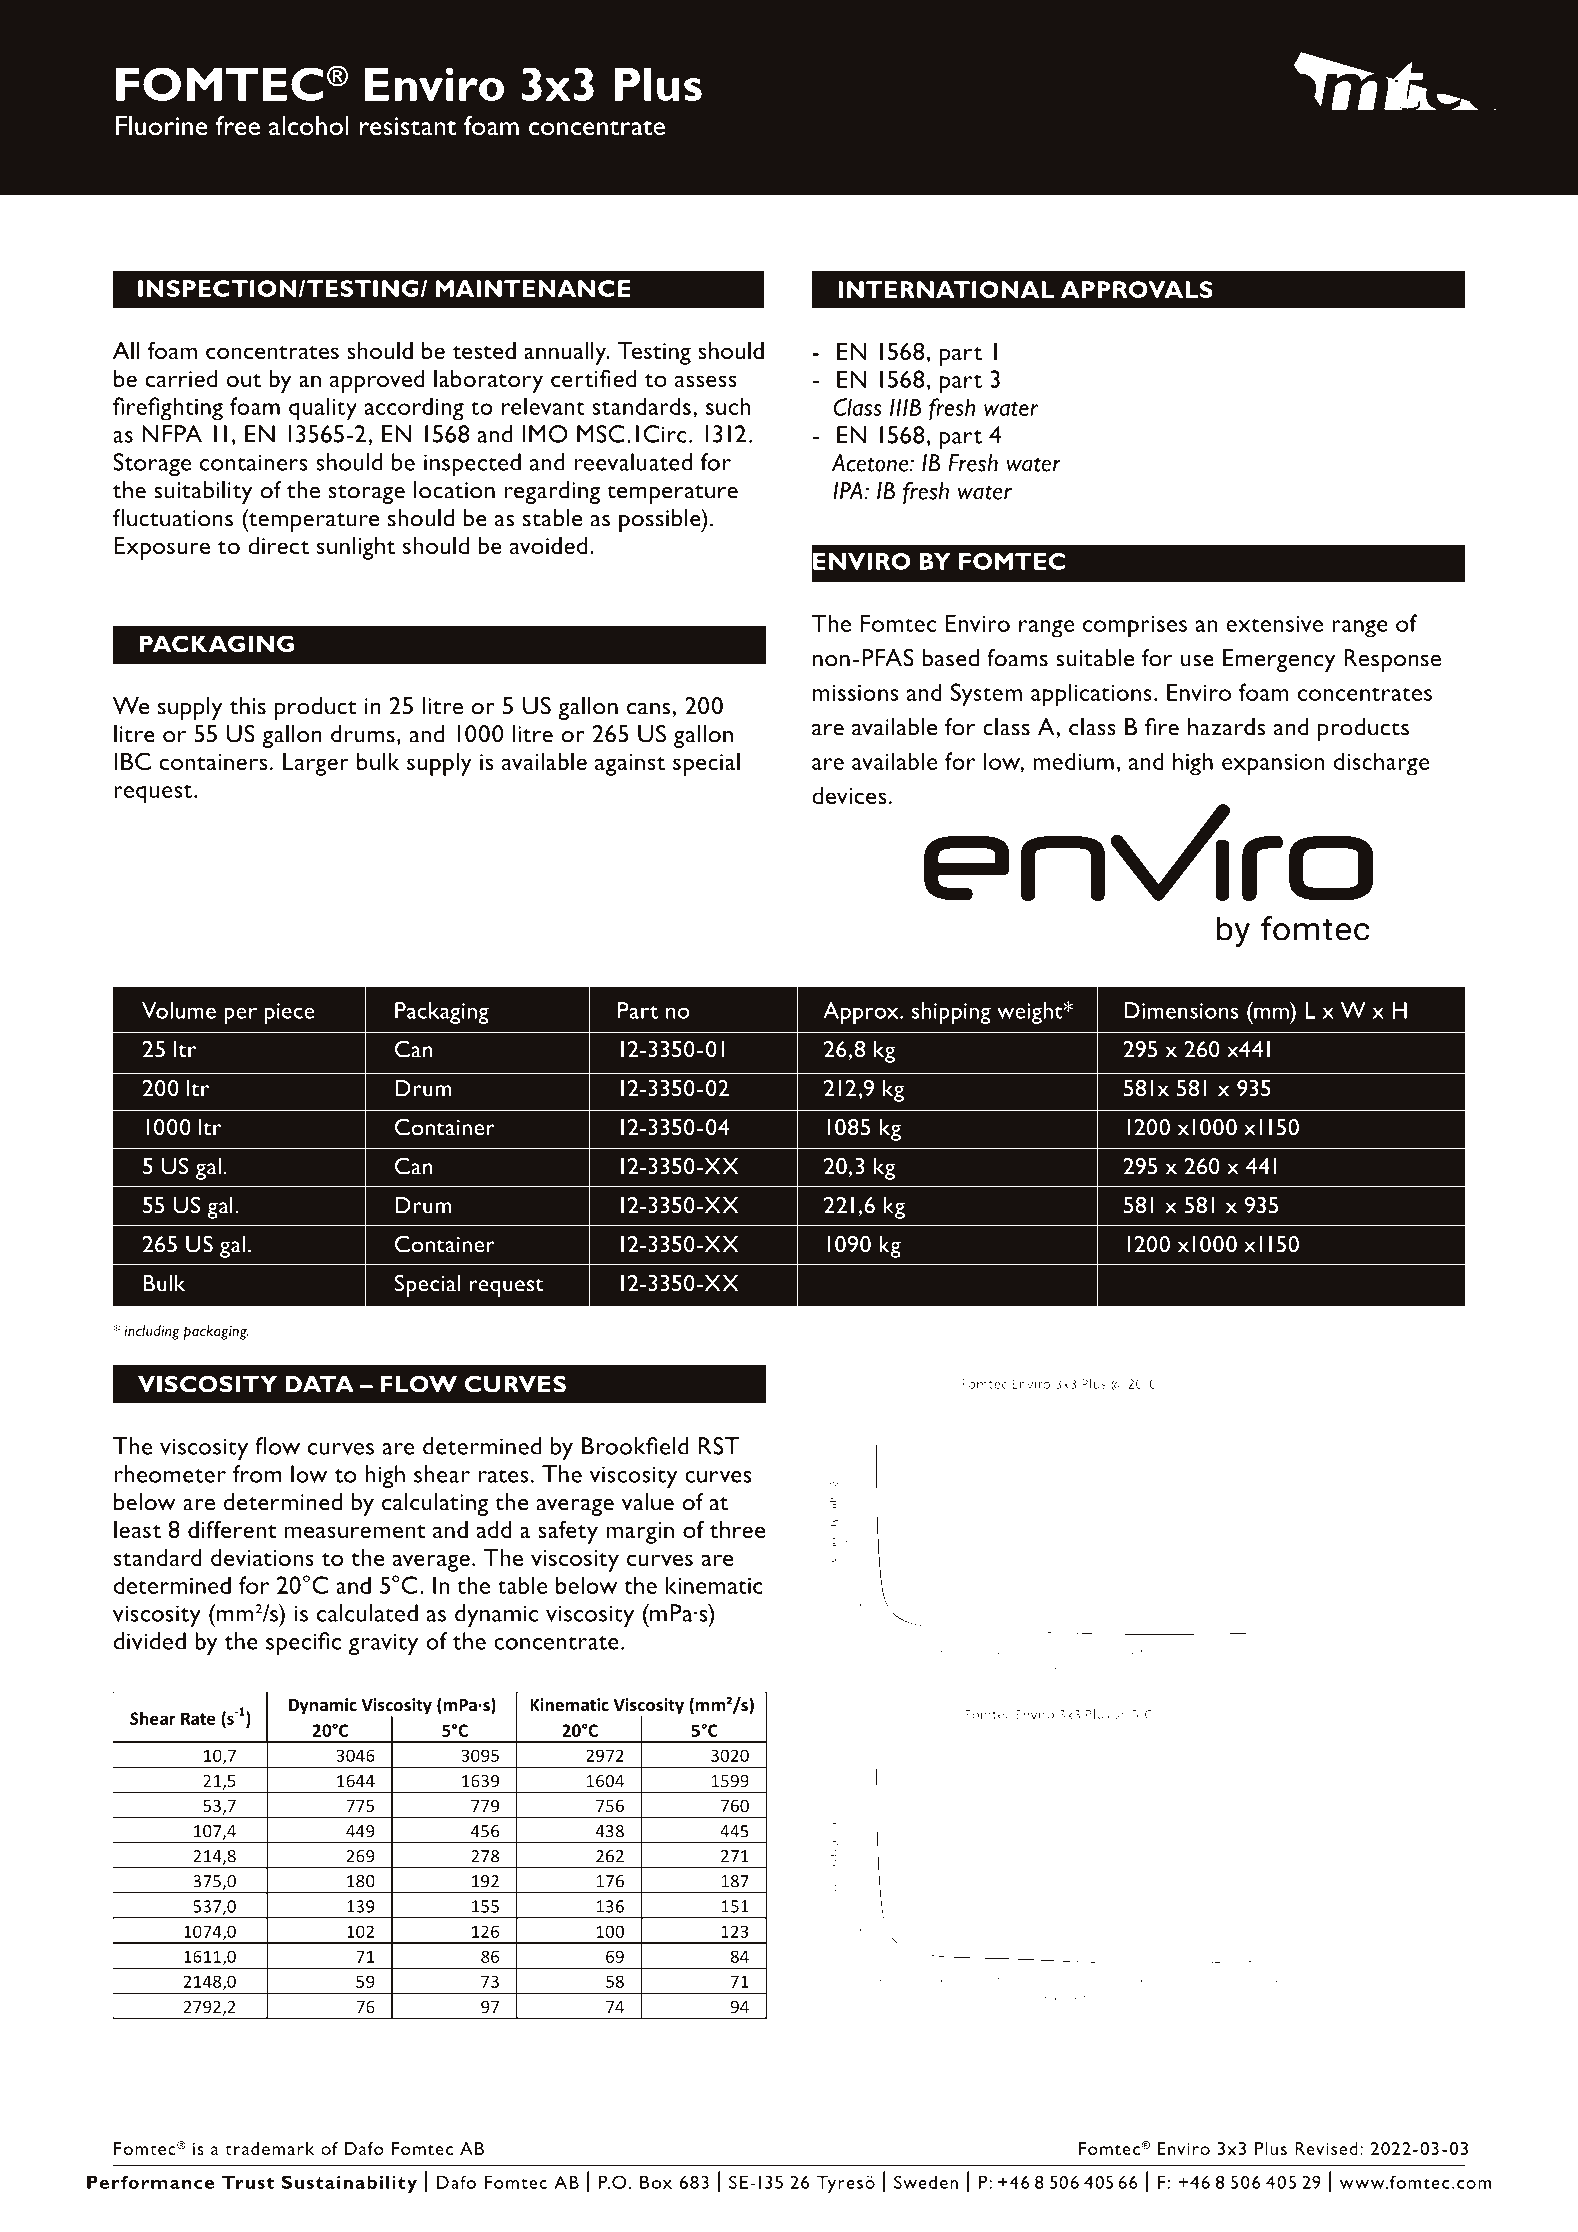 The height and width of the document is (2232, 1578). What do you see at coordinates (719, 1446) in the document?
I see `RST` at bounding box center [719, 1446].
